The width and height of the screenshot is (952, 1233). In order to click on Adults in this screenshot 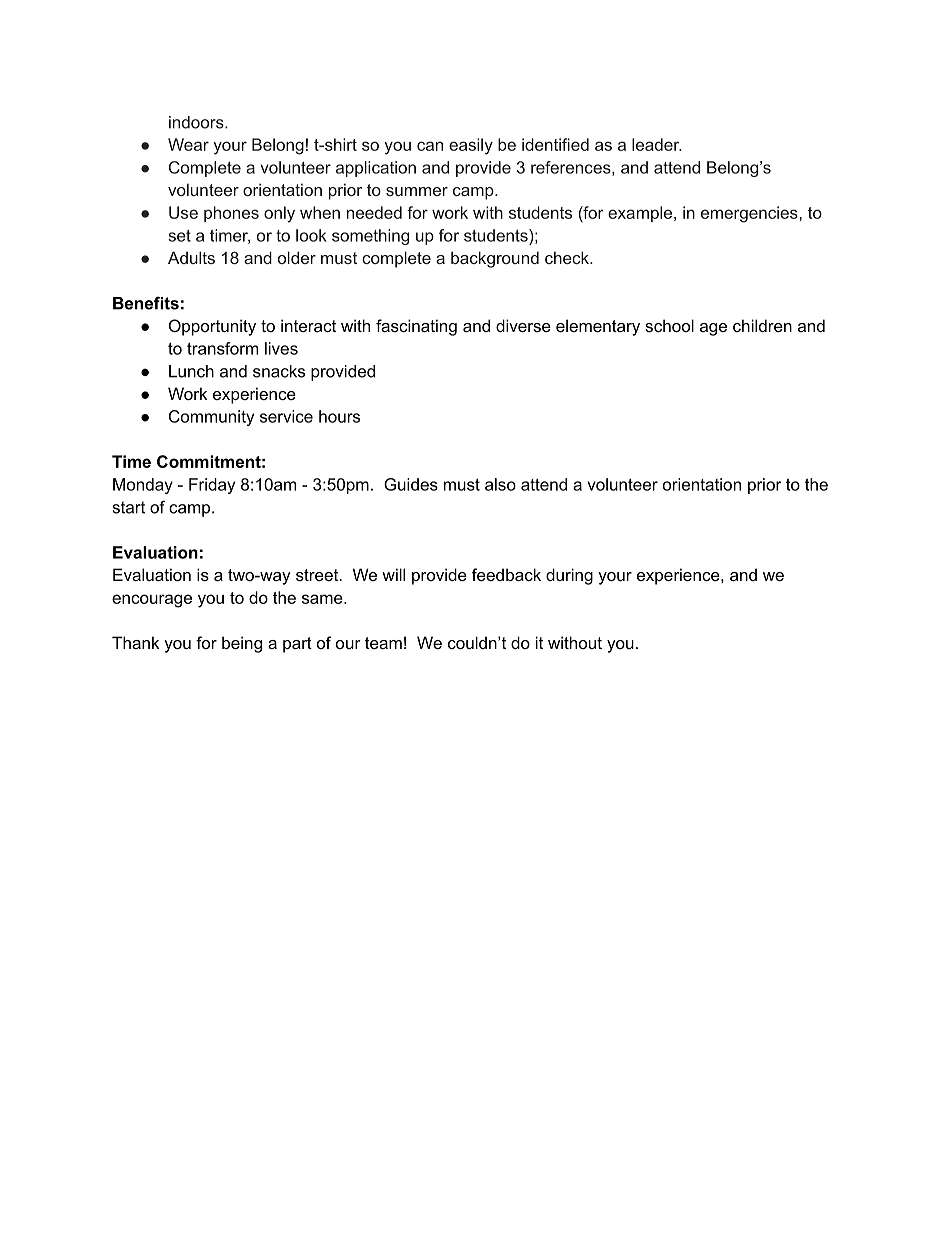, I will do `click(191, 257)`.
